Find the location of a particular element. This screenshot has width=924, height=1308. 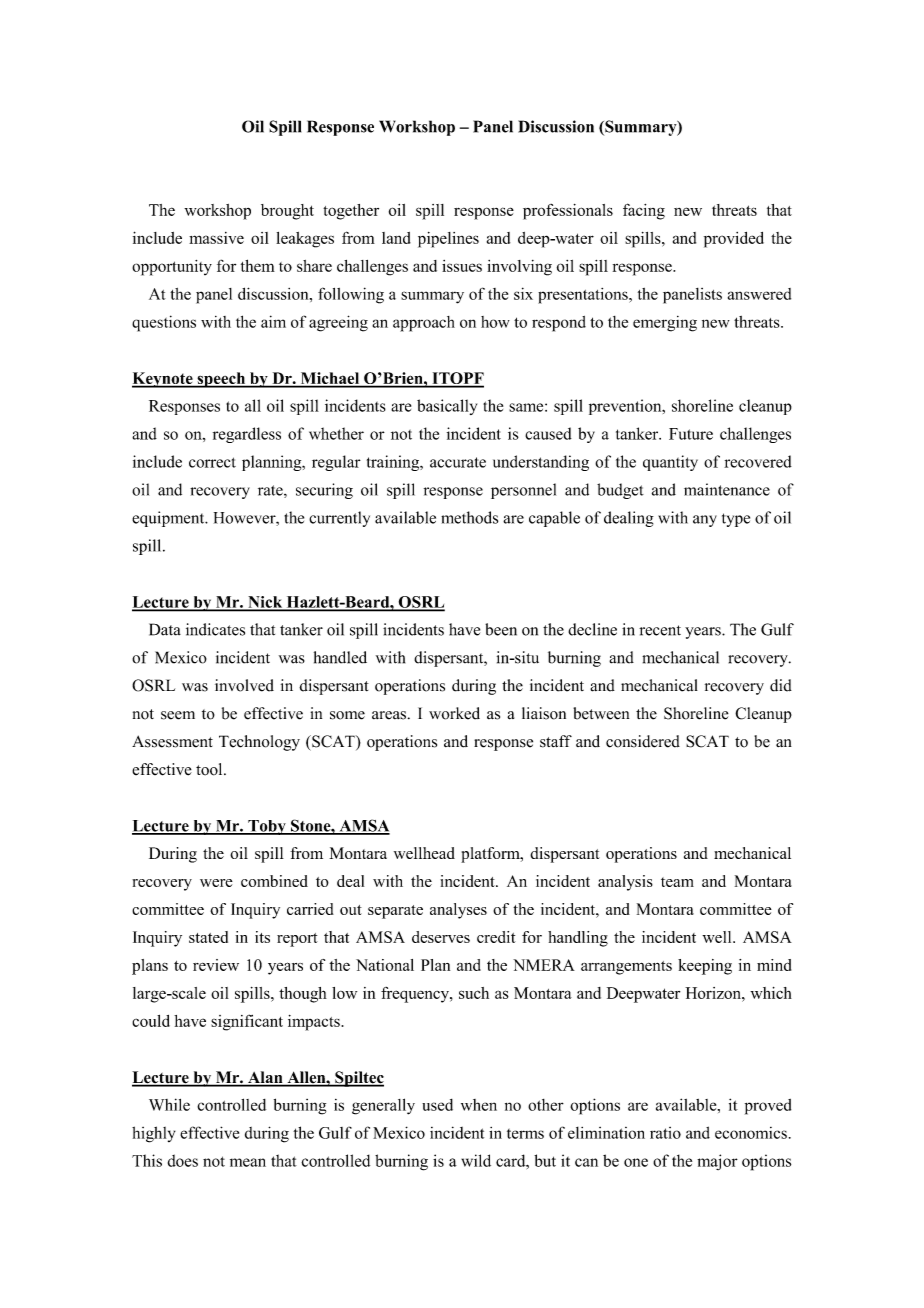

wild is located at coordinates (476, 1160).
